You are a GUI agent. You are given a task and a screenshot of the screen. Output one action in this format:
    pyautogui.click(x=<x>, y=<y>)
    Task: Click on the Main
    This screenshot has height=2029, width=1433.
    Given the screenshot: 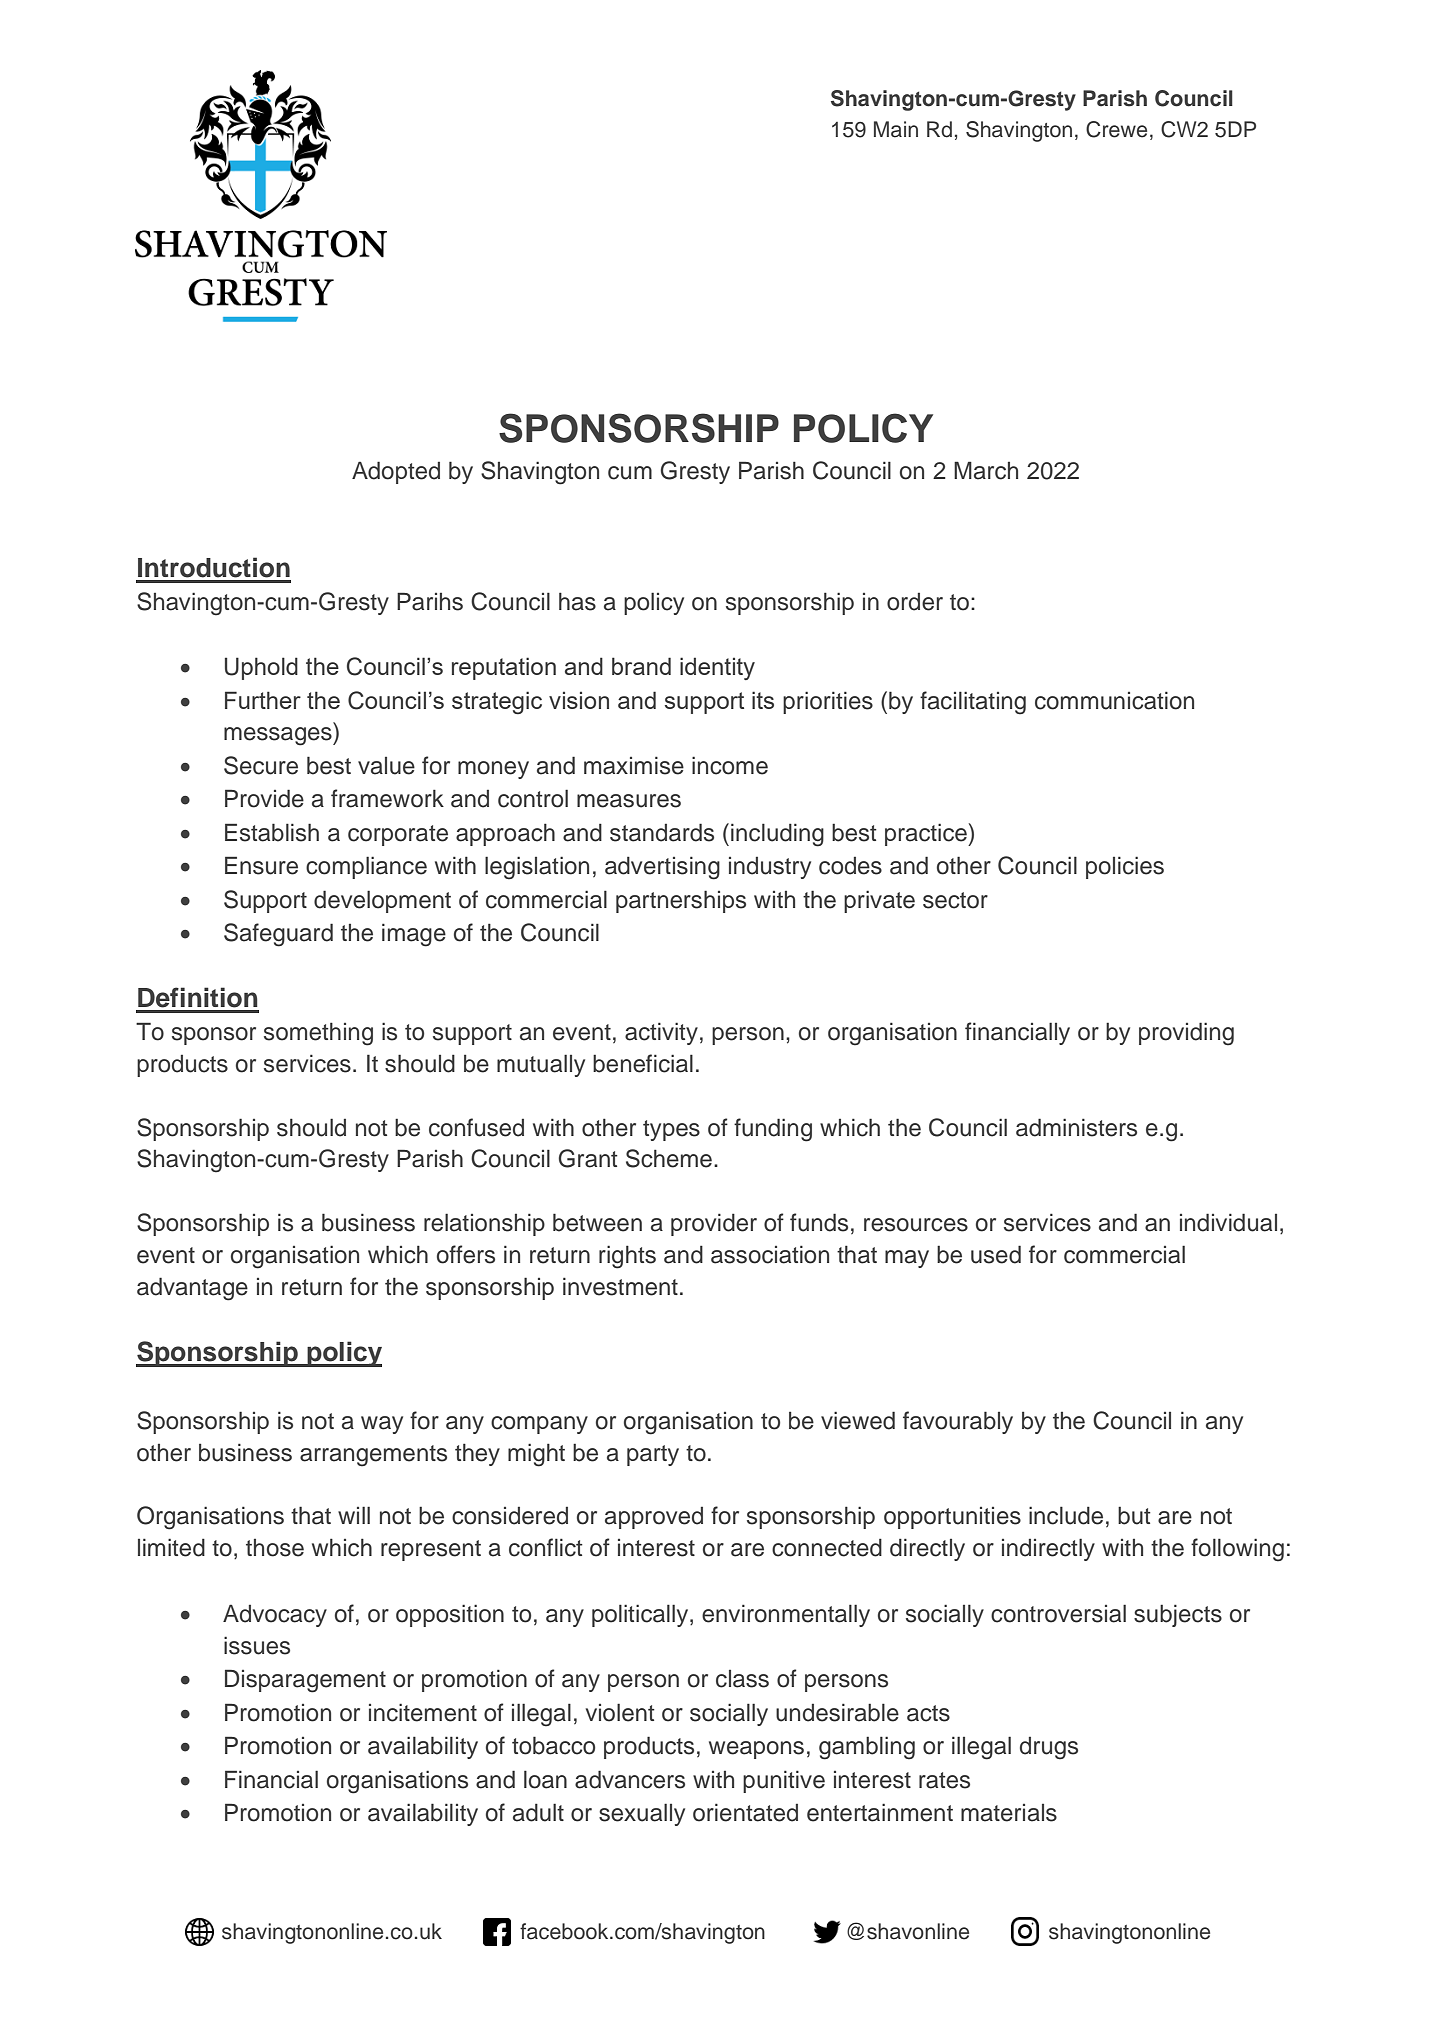 What is the action you would take?
    pyautogui.click(x=896, y=129)
